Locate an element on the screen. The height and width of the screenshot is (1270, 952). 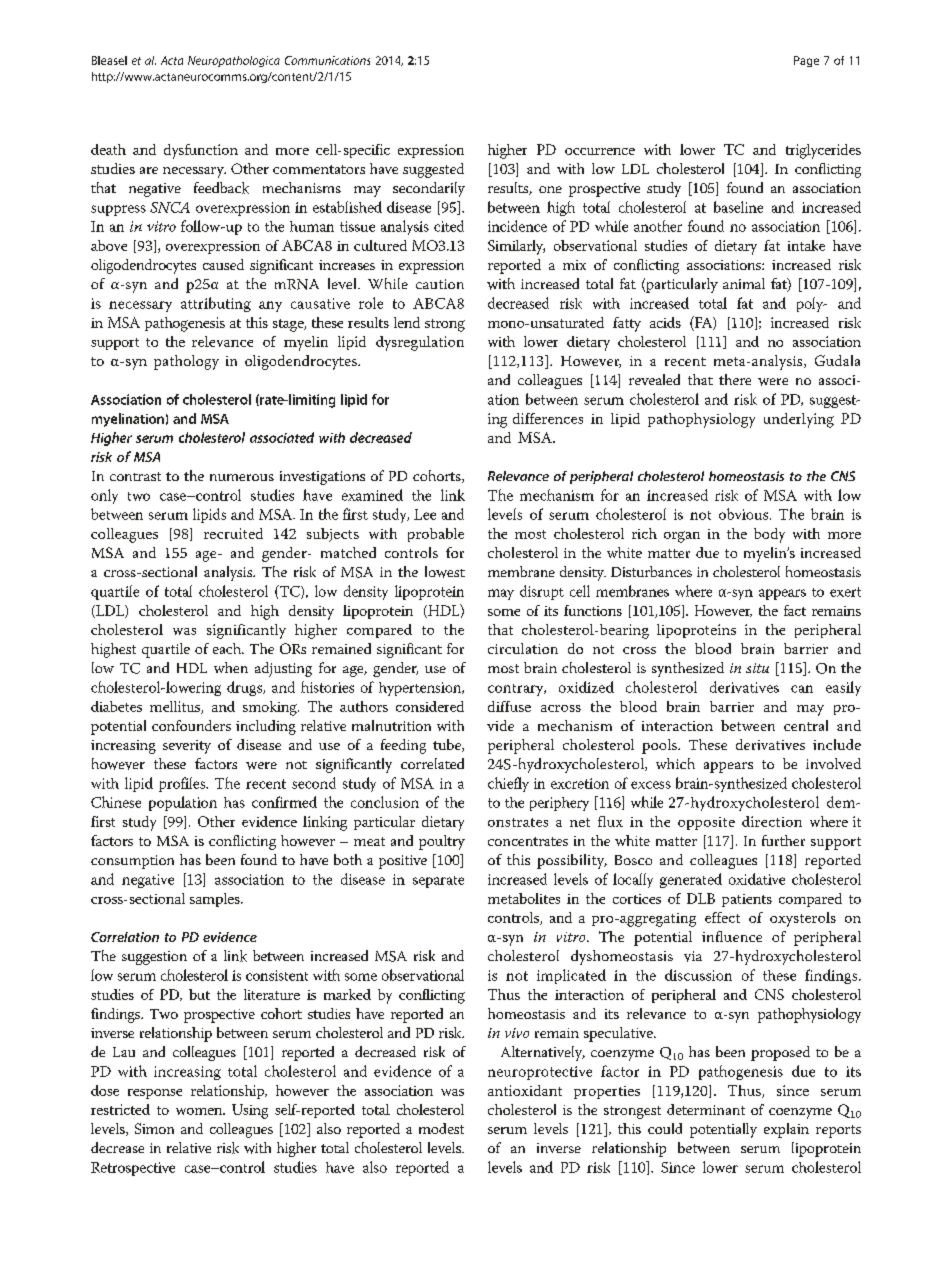
dysfunction is located at coordinates (201, 151).
